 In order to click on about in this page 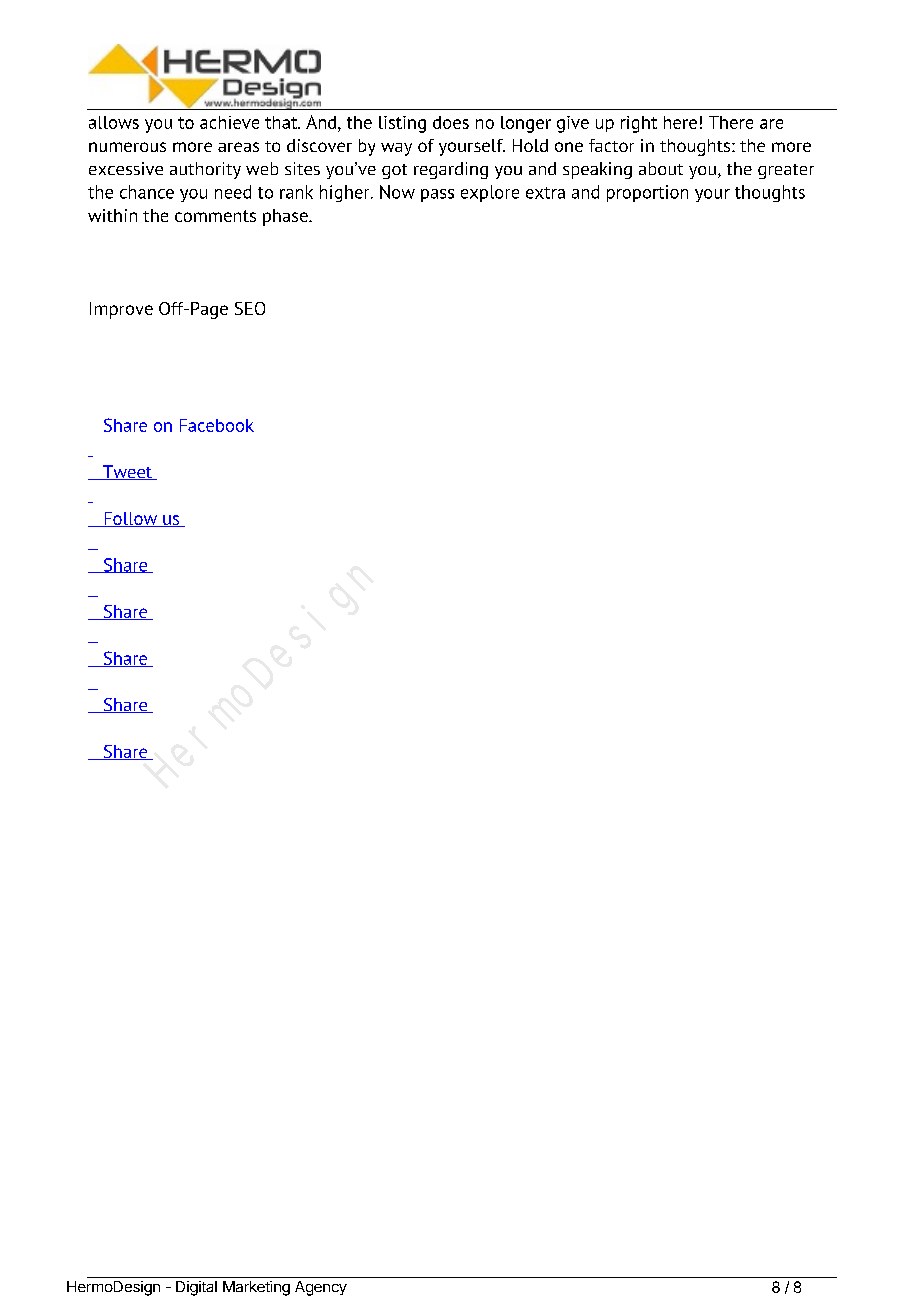, I will do `click(661, 168)`.
